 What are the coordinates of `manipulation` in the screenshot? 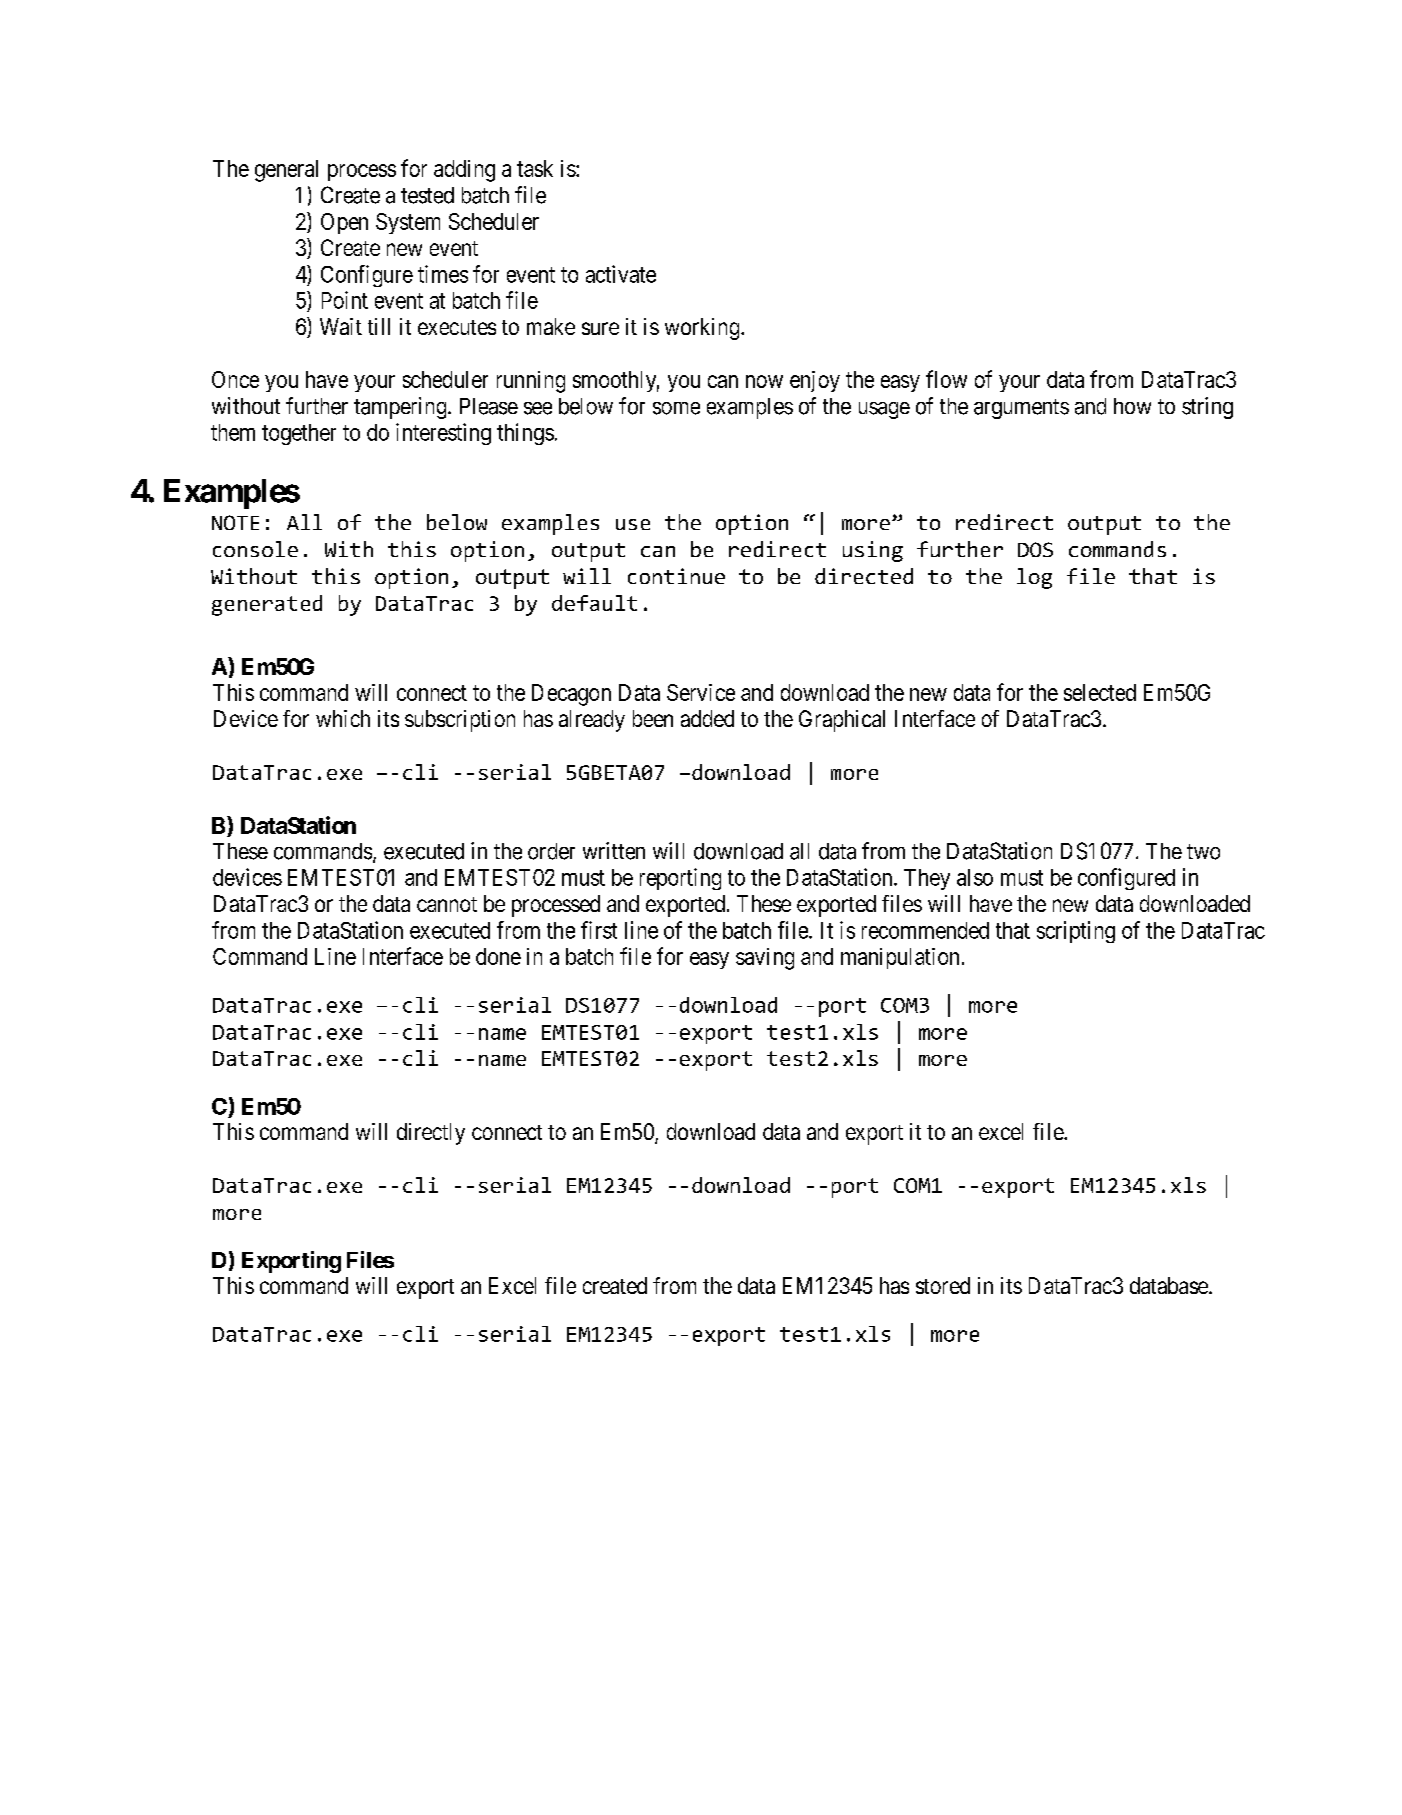 It's located at (900, 958).
